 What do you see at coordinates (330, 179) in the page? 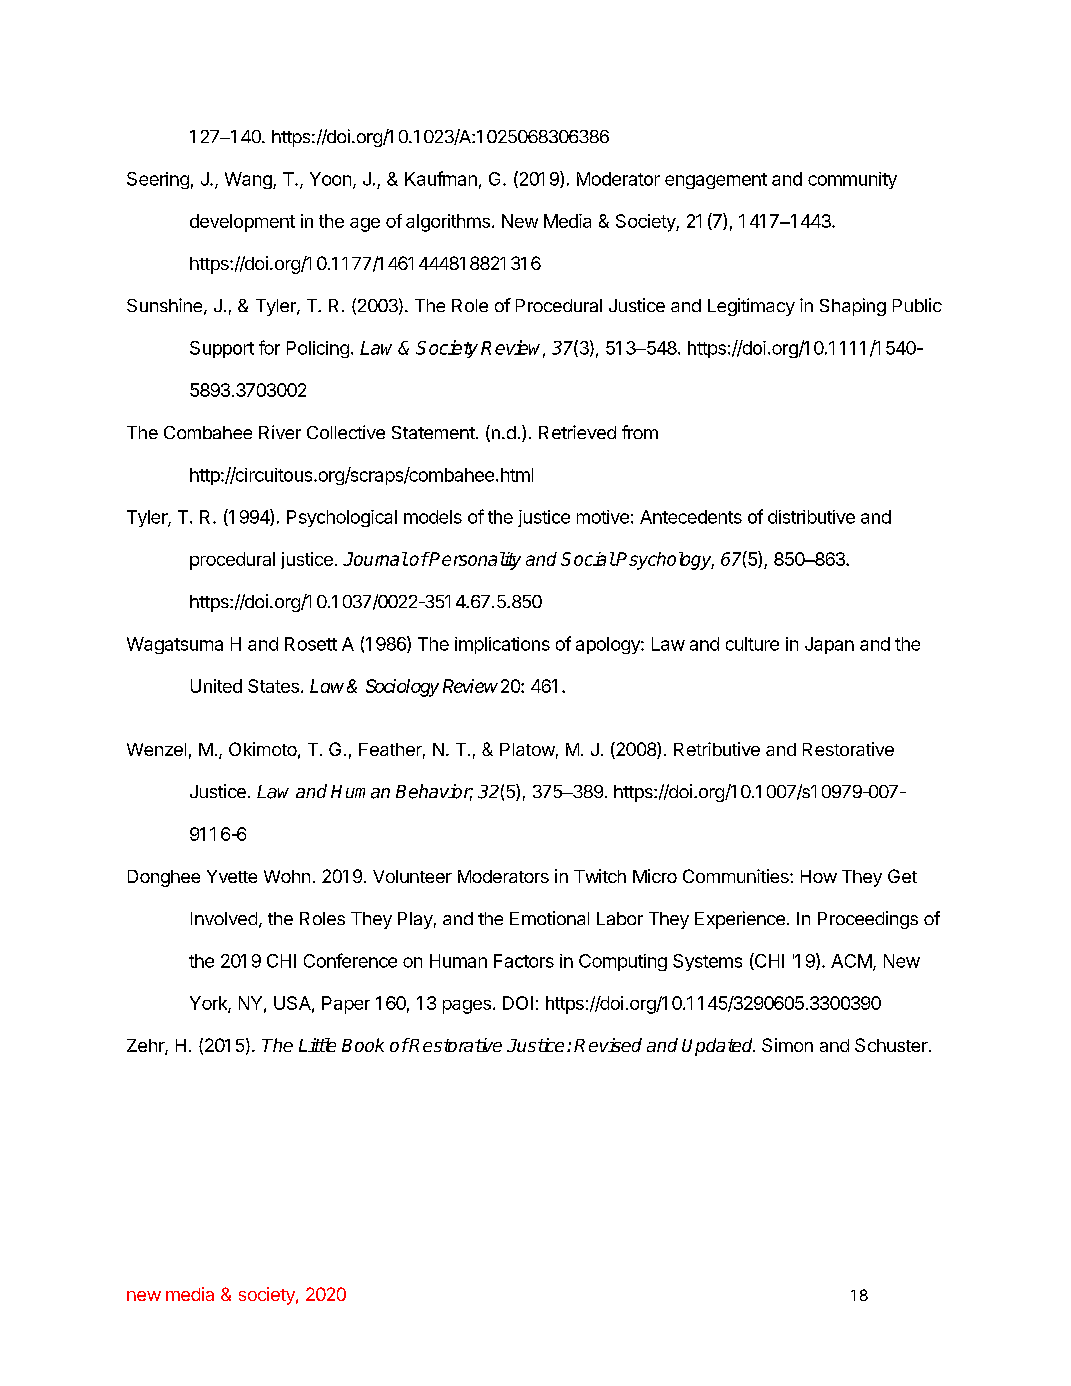
I see `Yoon` at bounding box center [330, 179].
